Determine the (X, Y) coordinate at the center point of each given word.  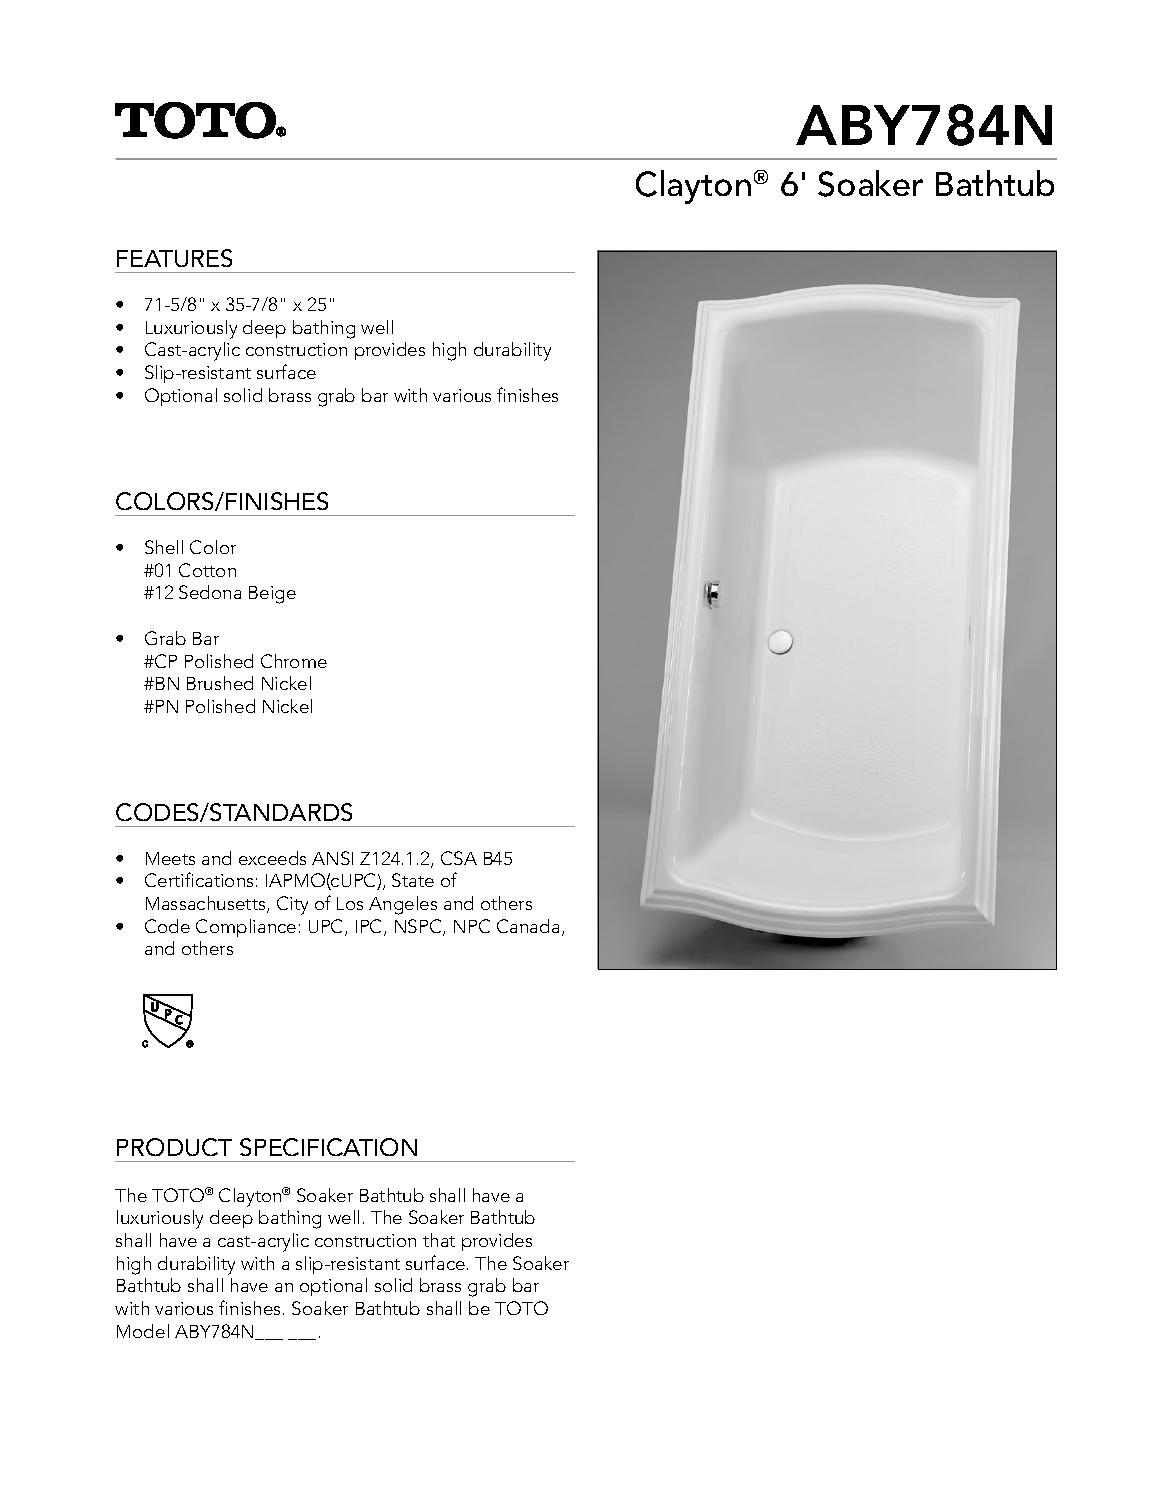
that (439, 1240)
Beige (272, 595)
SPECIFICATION (328, 1147)
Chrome (294, 661)
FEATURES (174, 258)
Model (143, 1331)
